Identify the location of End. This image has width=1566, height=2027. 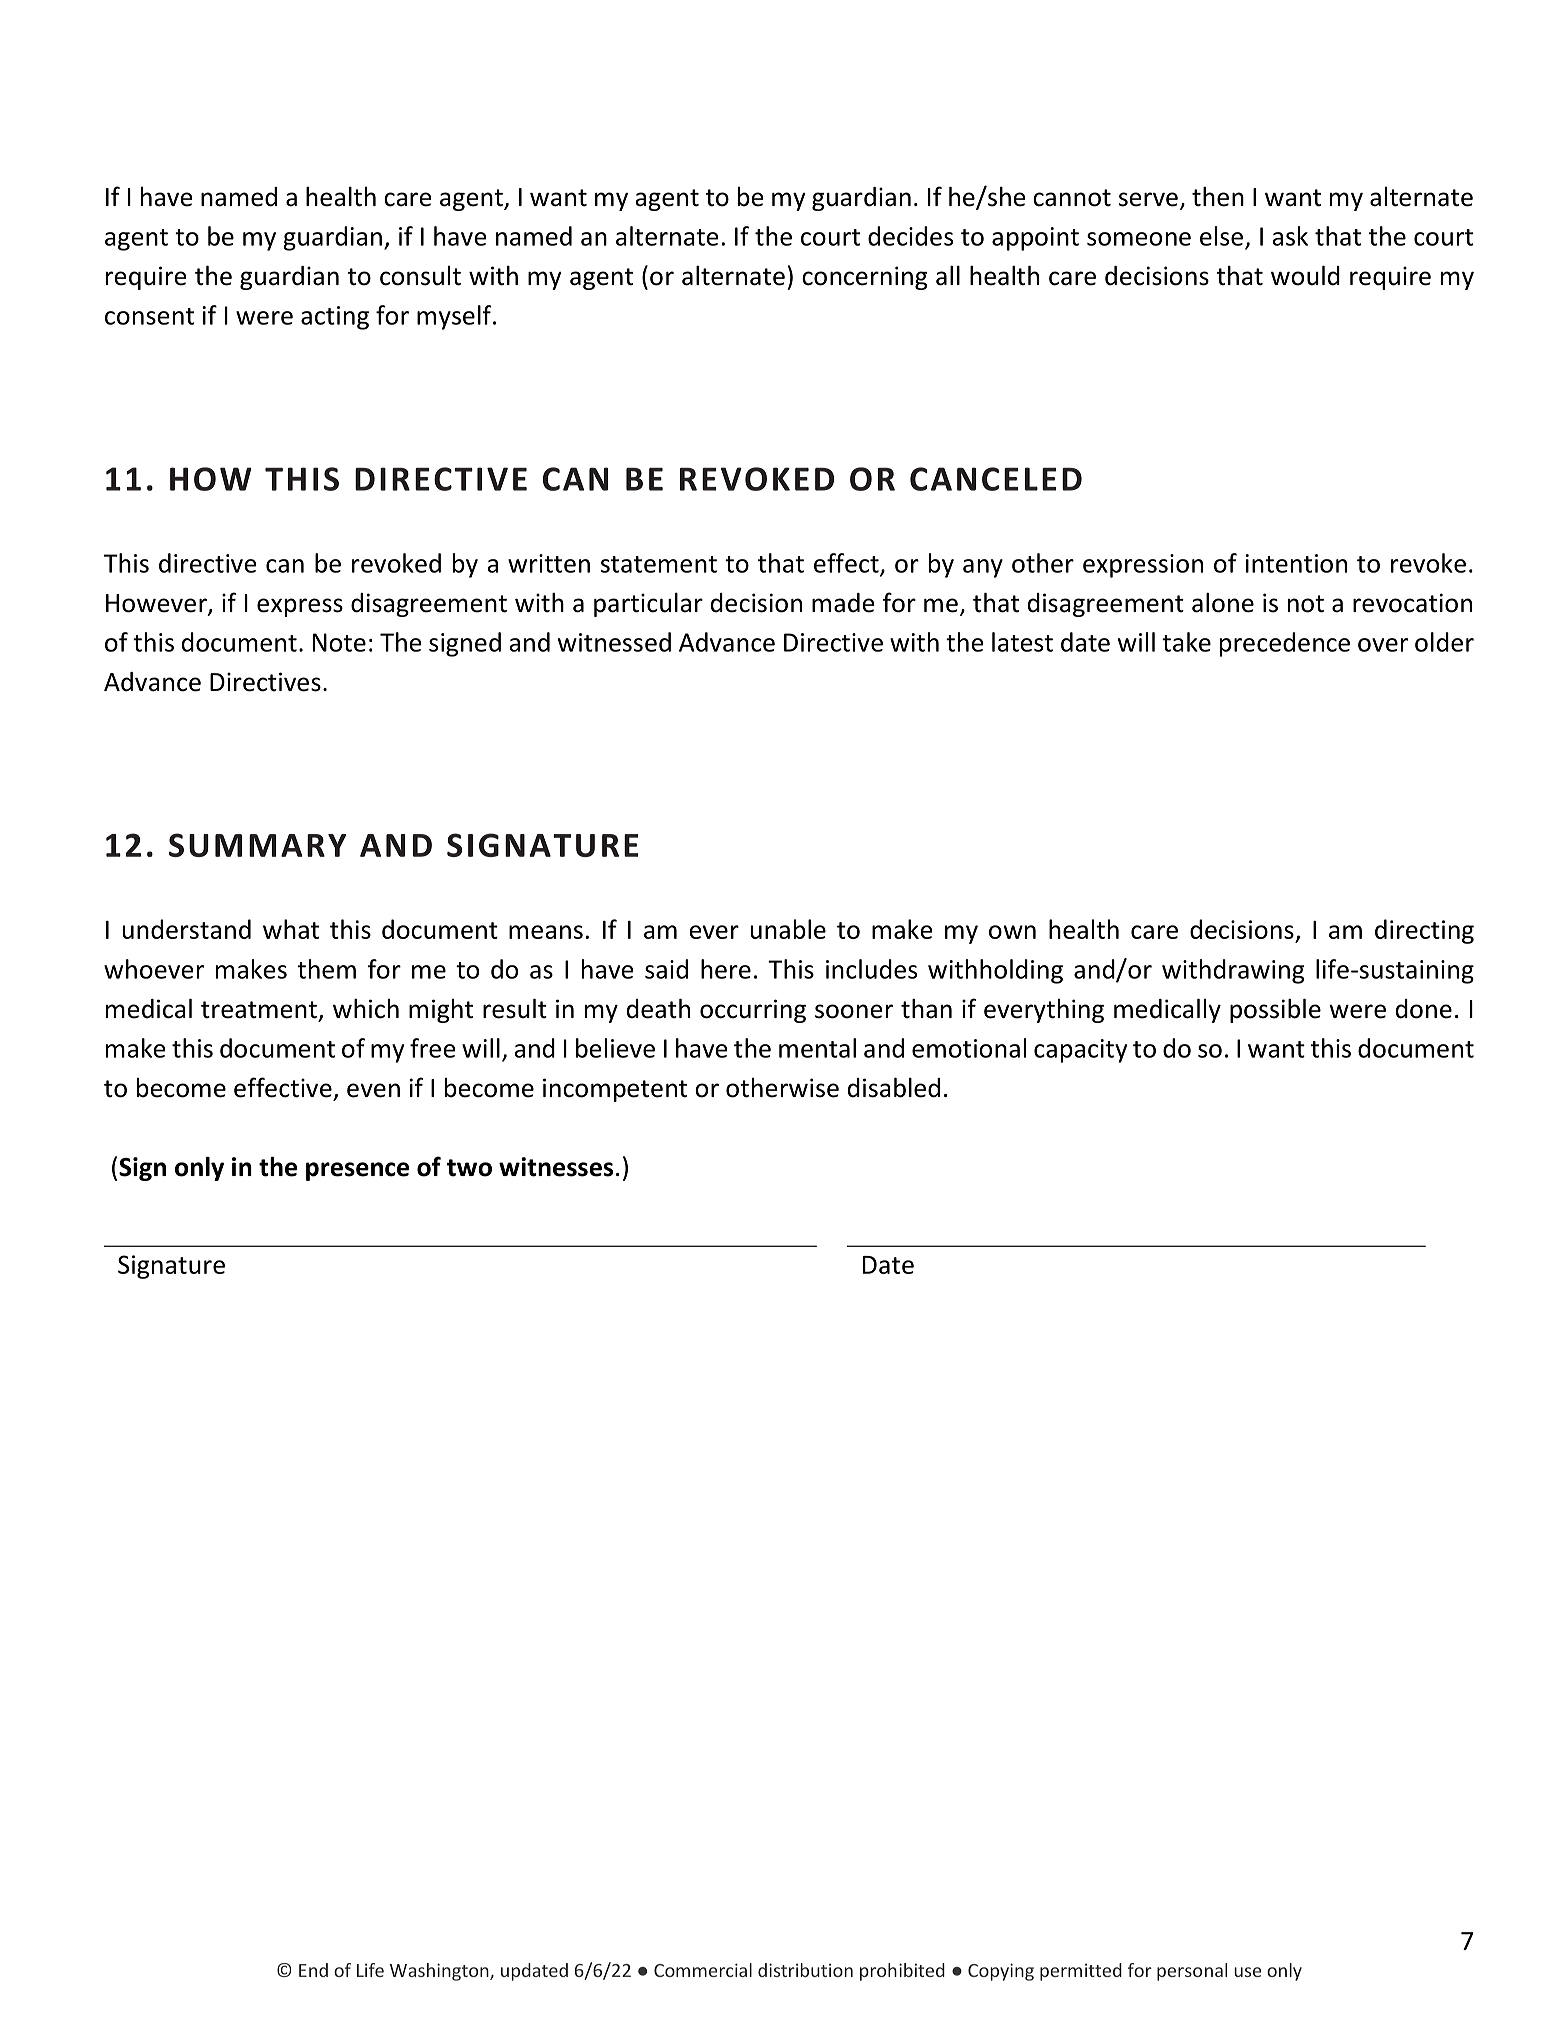
(313, 1970).
